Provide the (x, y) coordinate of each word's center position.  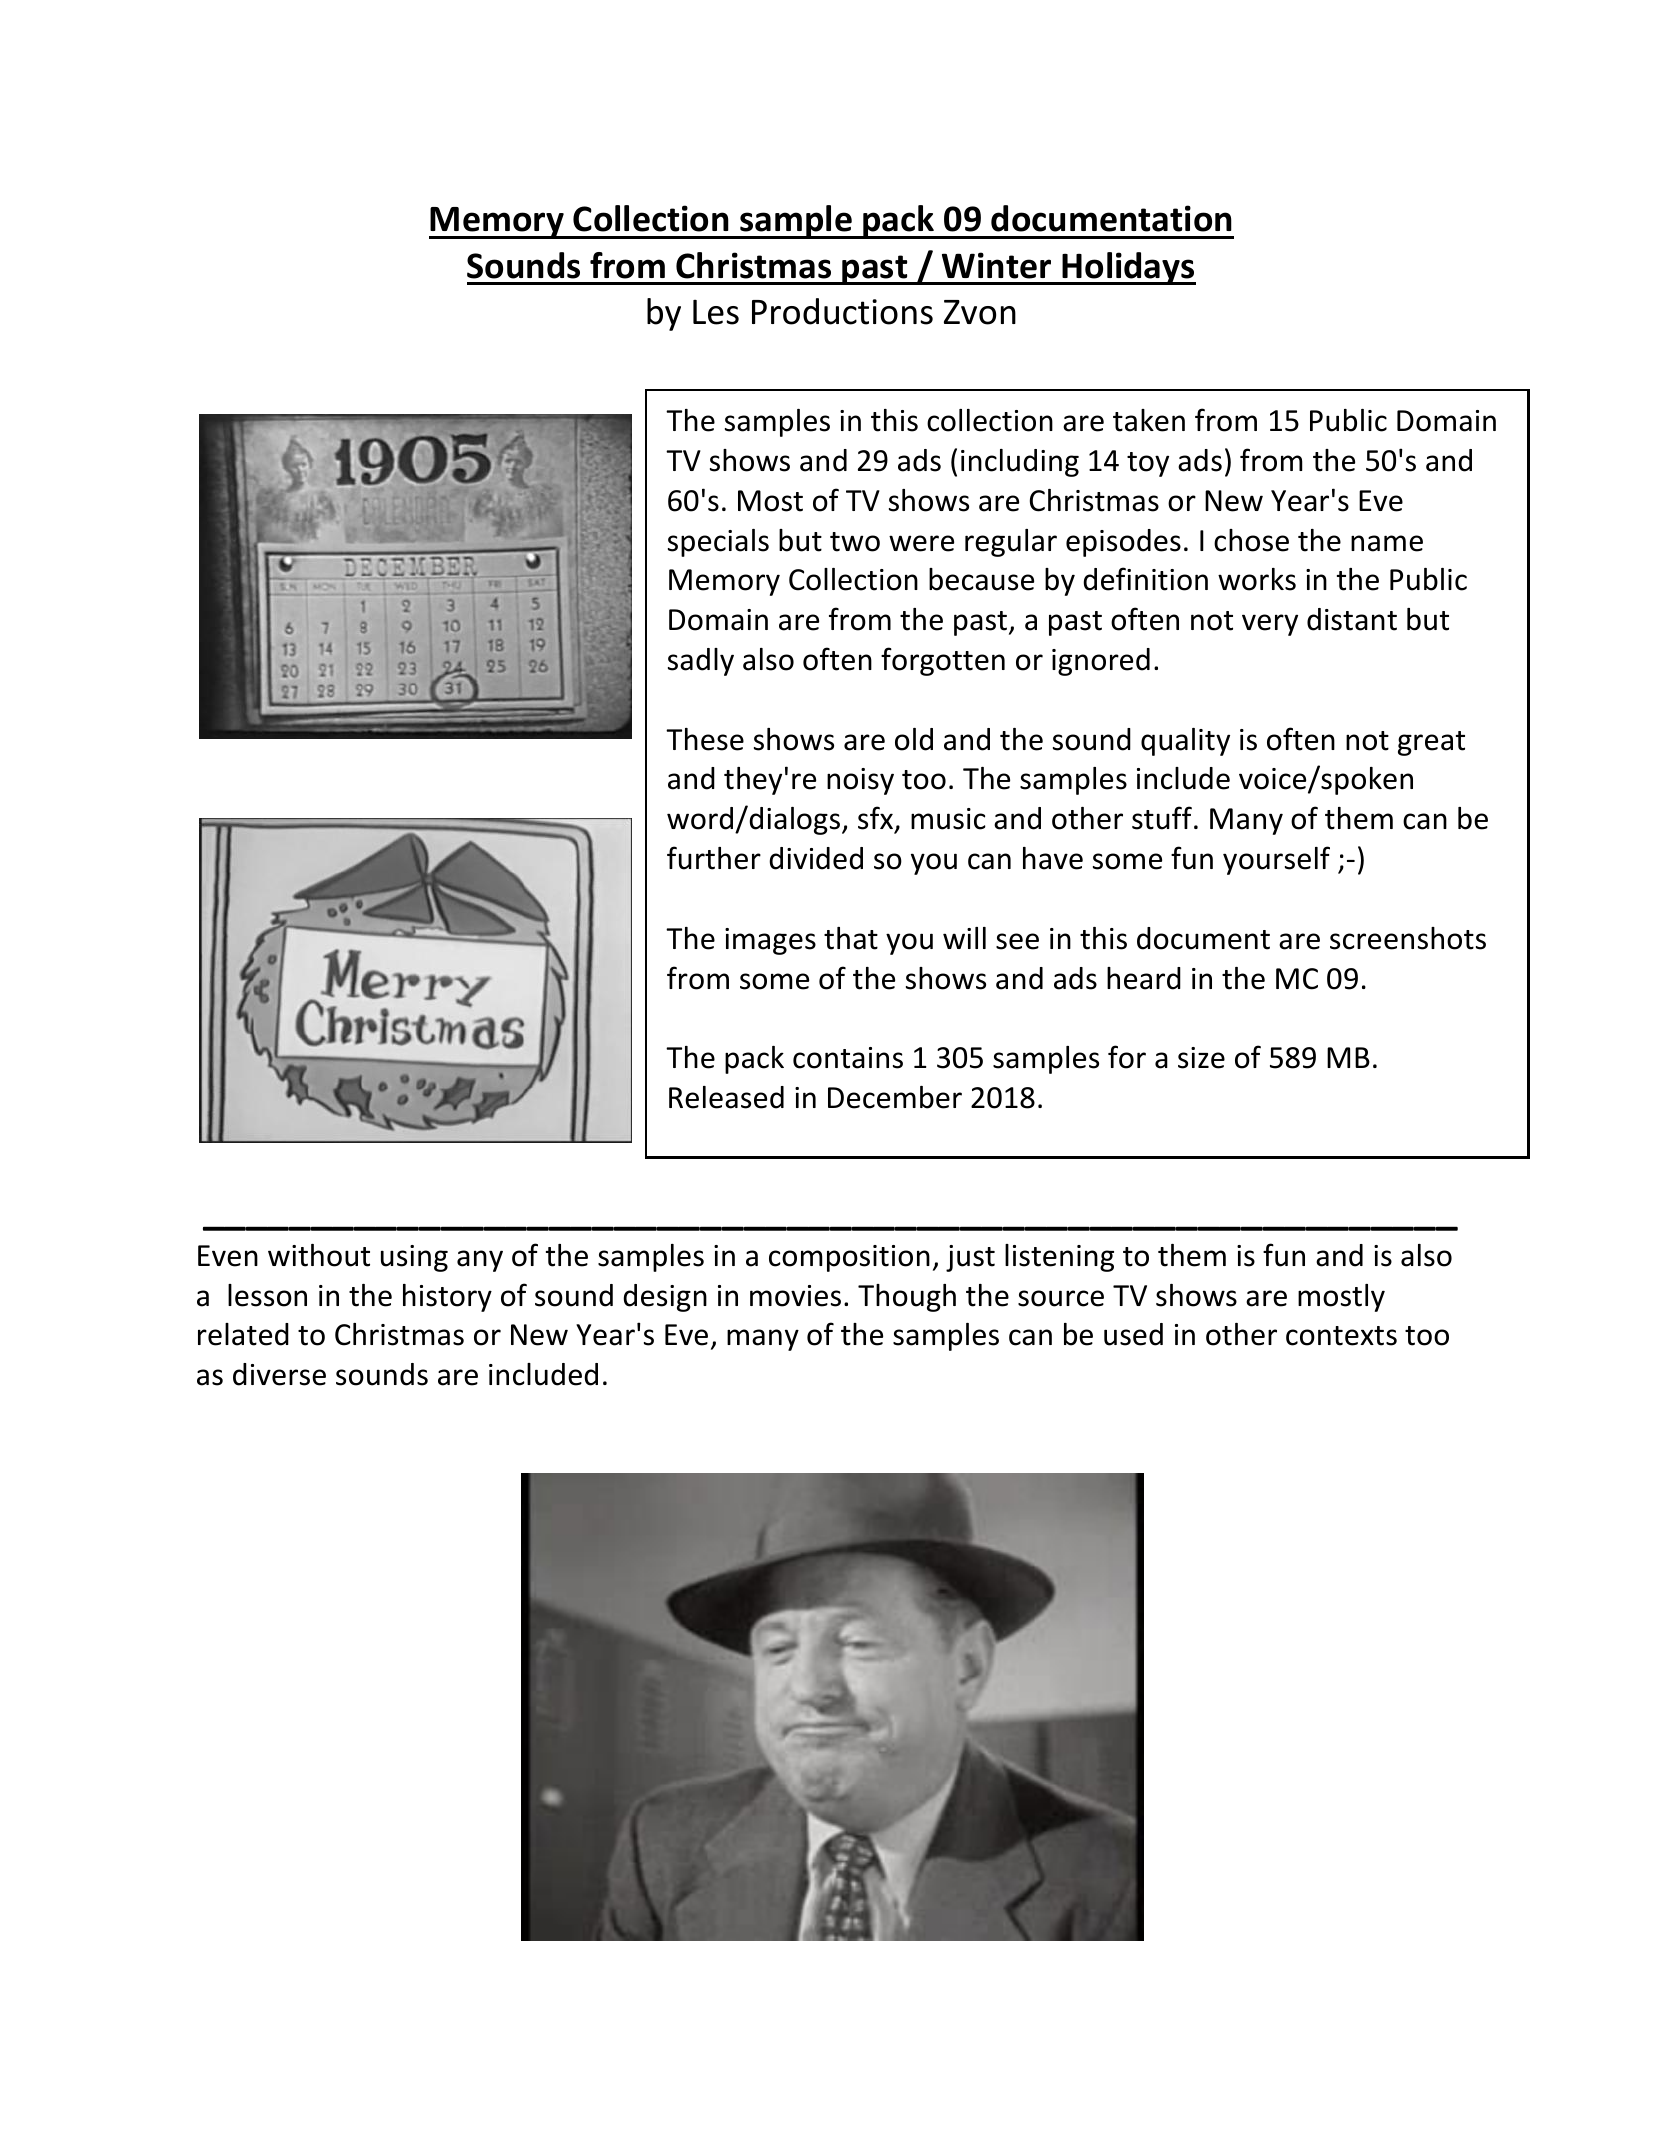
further (714, 858)
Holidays (1128, 268)
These (705, 739)
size (1201, 1058)
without (319, 1255)
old (914, 739)
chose (1251, 540)
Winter (996, 265)
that (851, 938)
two (855, 542)
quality (1185, 742)
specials (718, 543)
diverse (279, 1374)
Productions (842, 311)
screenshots (1408, 938)
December (895, 1097)
